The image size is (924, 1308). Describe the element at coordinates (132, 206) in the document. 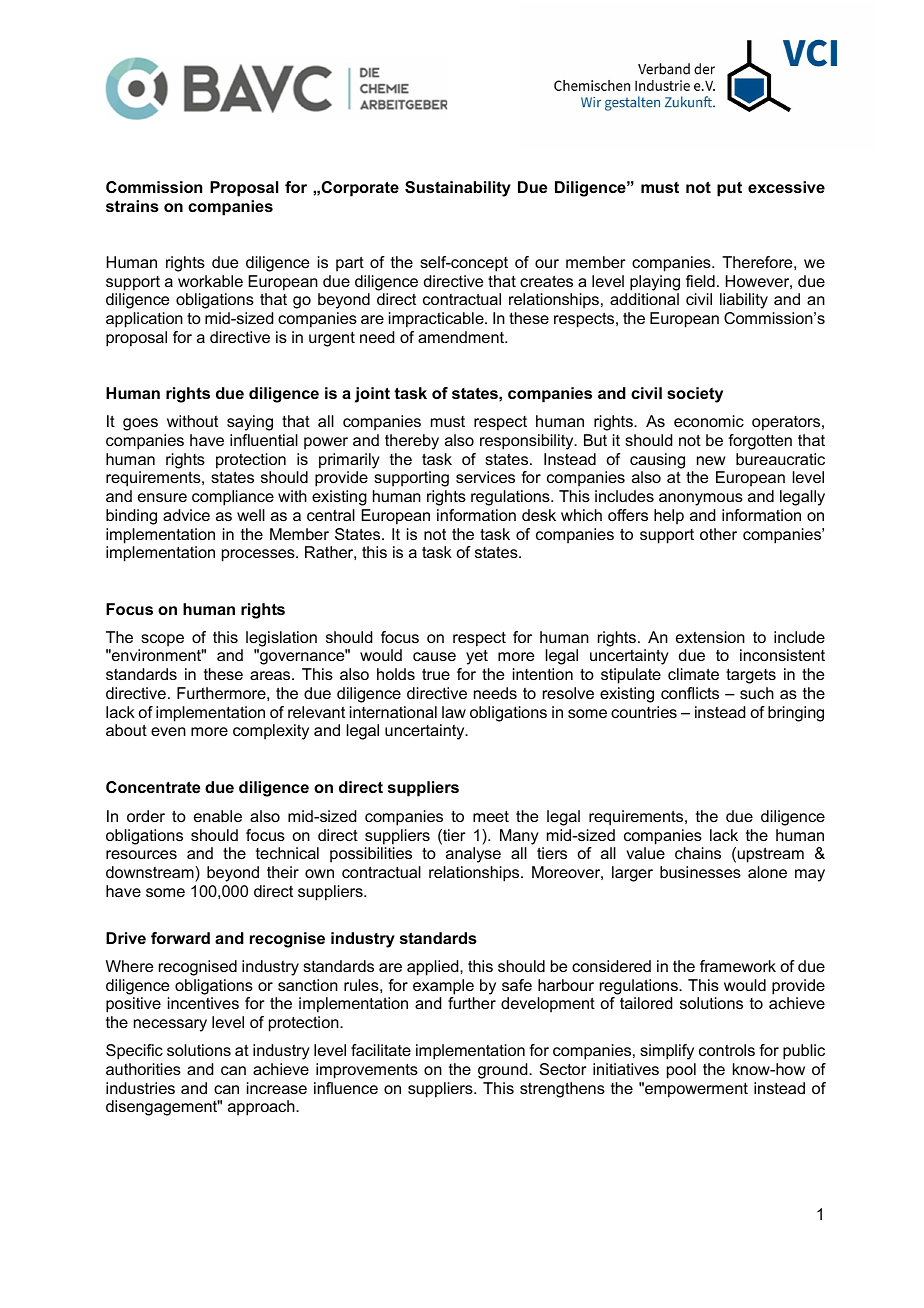

I see `strains` at that location.
